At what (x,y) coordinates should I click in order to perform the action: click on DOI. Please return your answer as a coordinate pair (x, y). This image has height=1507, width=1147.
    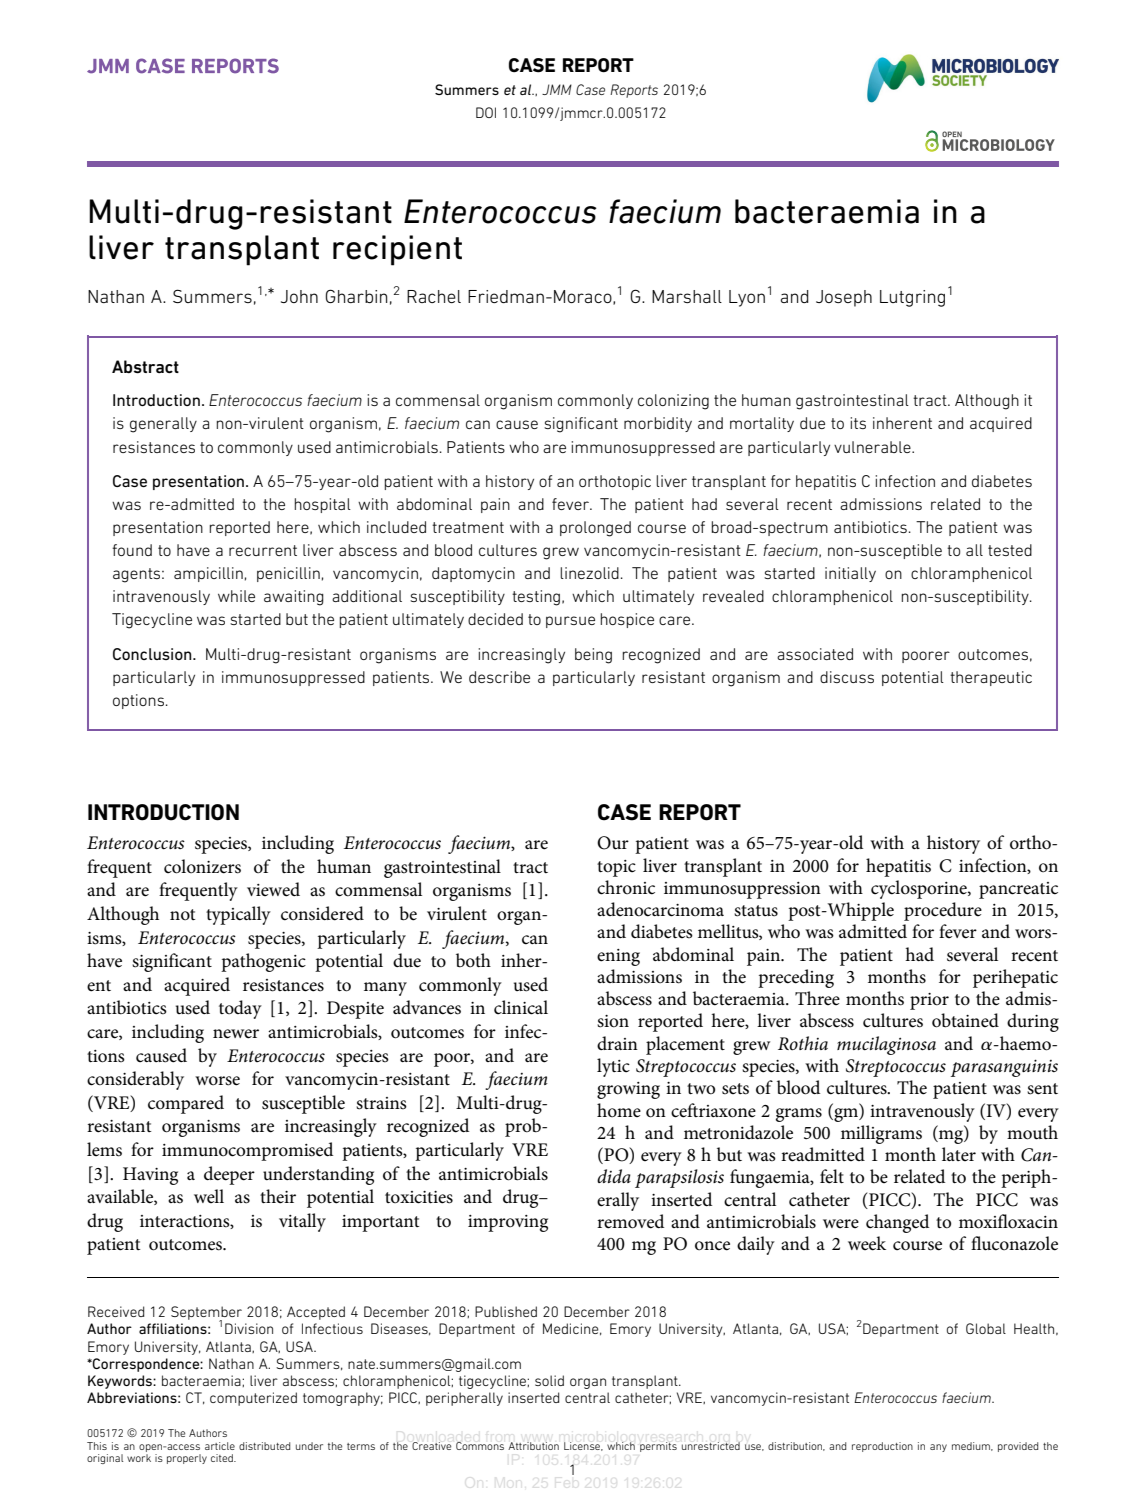
    Looking at the image, I should click on (486, 112).
